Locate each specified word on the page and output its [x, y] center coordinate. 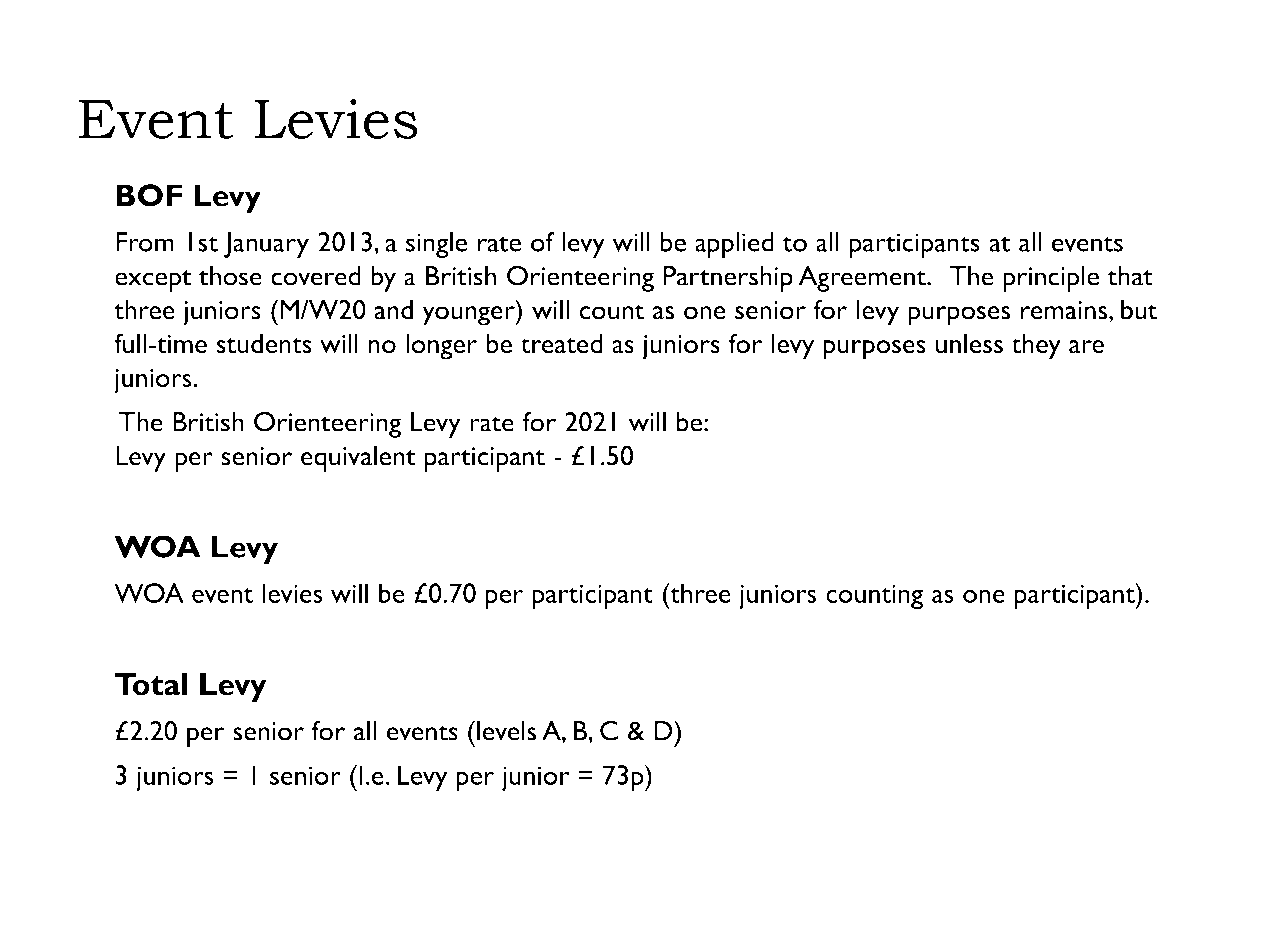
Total [151, 684]
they [1036, 346]
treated [561, 343]
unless [969, 343]
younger [470, 316]
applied [734, 245]
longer [441, 346]
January [266, 245]
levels [506, 731]
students [264, 343]
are [1086, 347]
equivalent [358, 459]
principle [1051, 279]
